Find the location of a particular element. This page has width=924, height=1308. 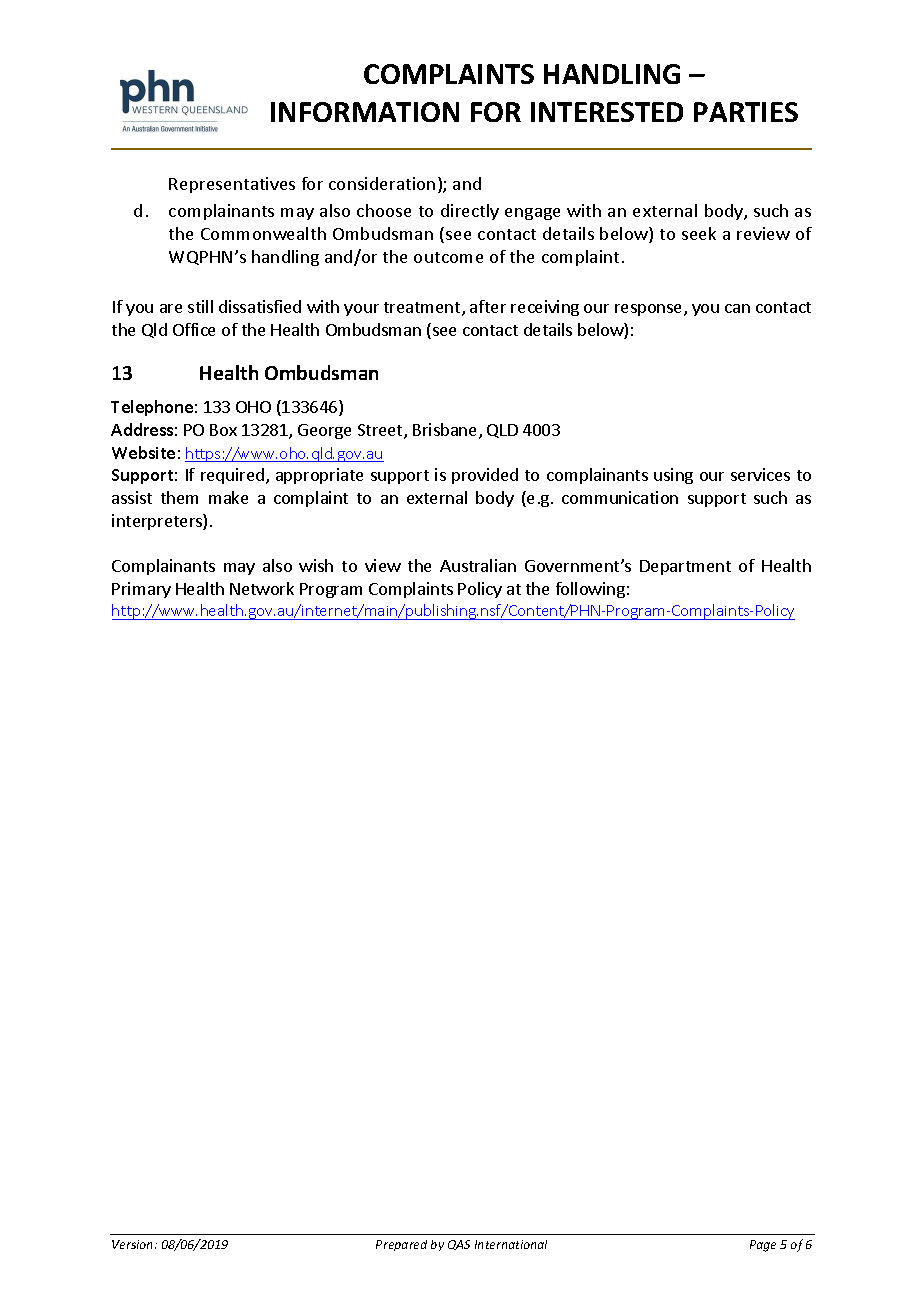

directly is located at coordinates (470, 212).
